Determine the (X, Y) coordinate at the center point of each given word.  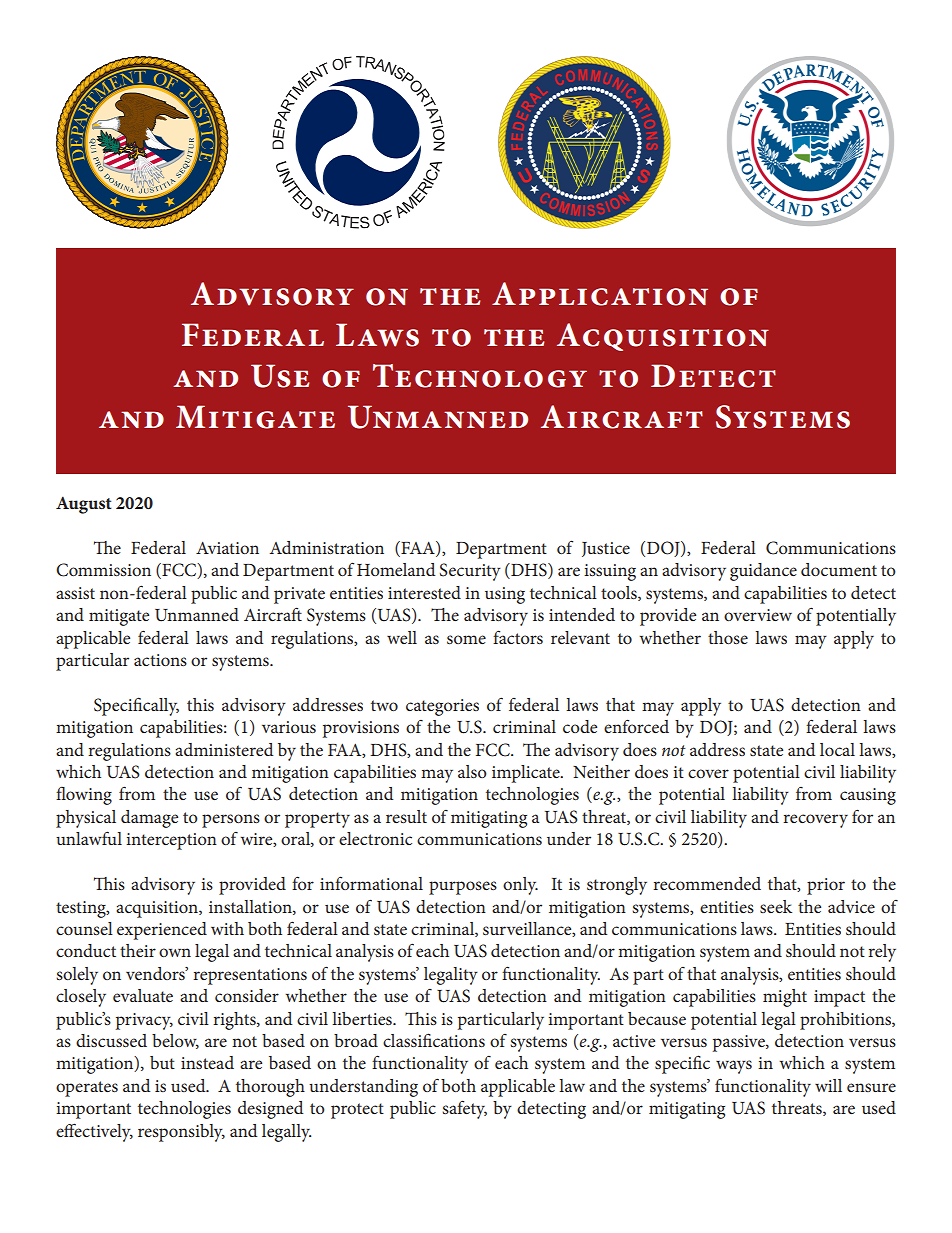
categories (442, 707)
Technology (480, 376)
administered (224, 749)
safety (464, 1109)
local (837, 749)
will (828, 1085)
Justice (606, 549)
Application (600, 294)
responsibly (181, 1133)
